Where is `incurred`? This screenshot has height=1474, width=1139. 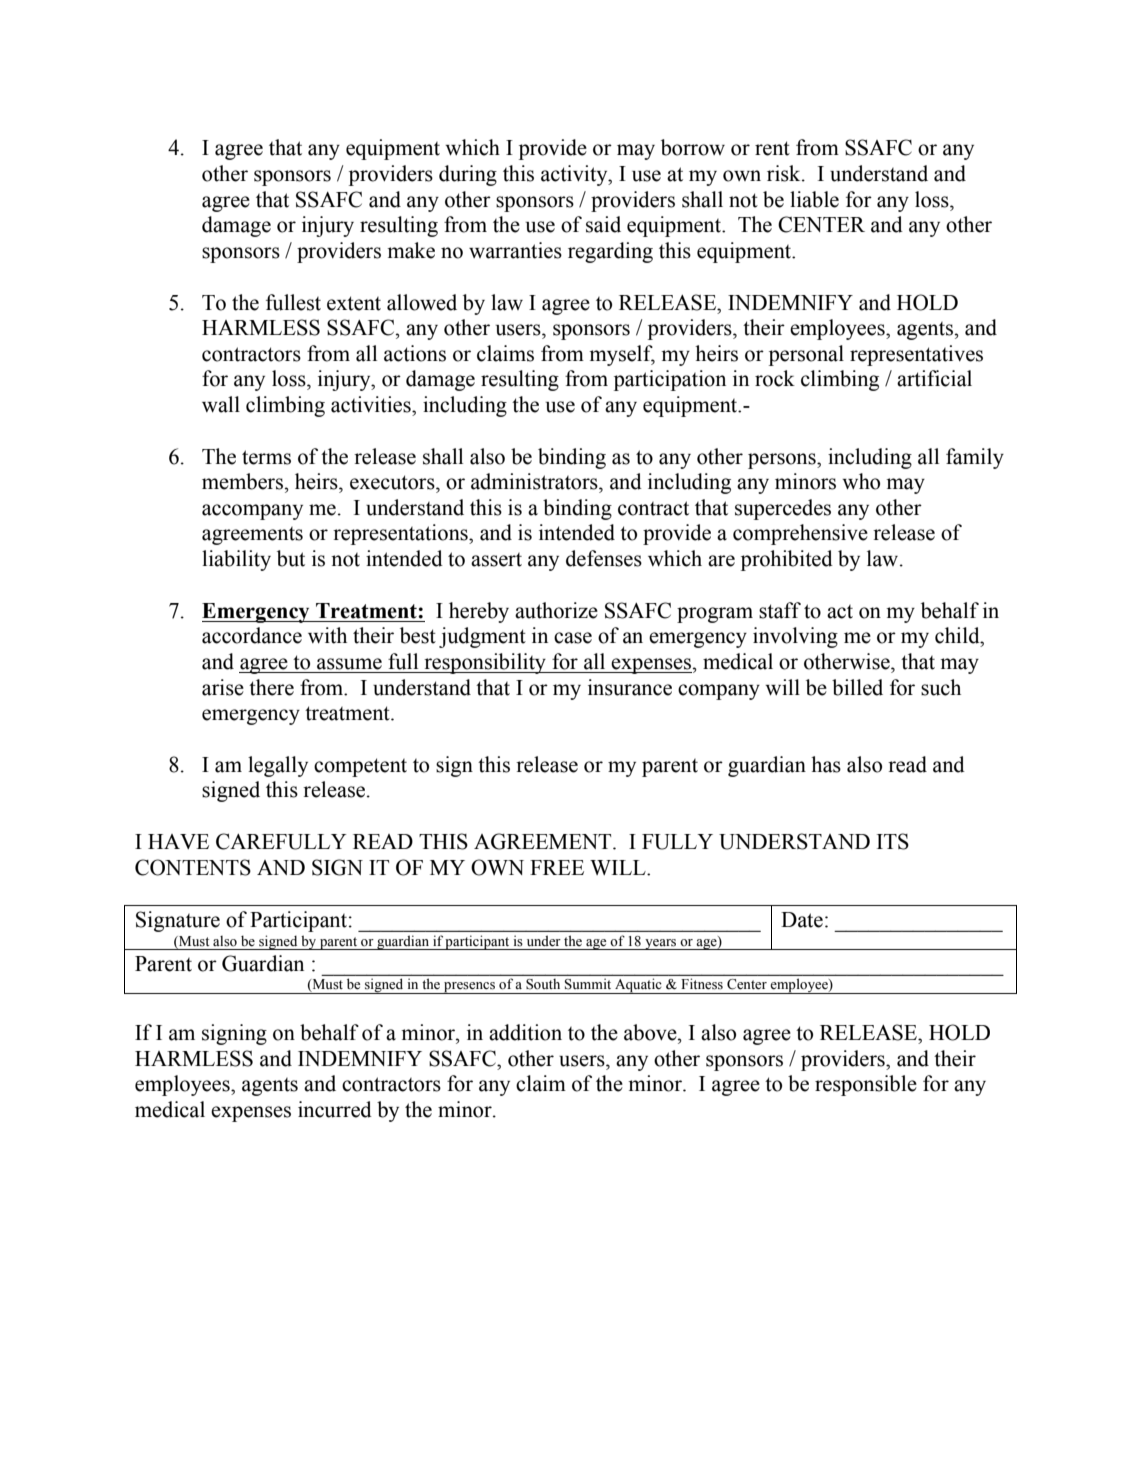
incurred is located at coordinates (335, 1109).
